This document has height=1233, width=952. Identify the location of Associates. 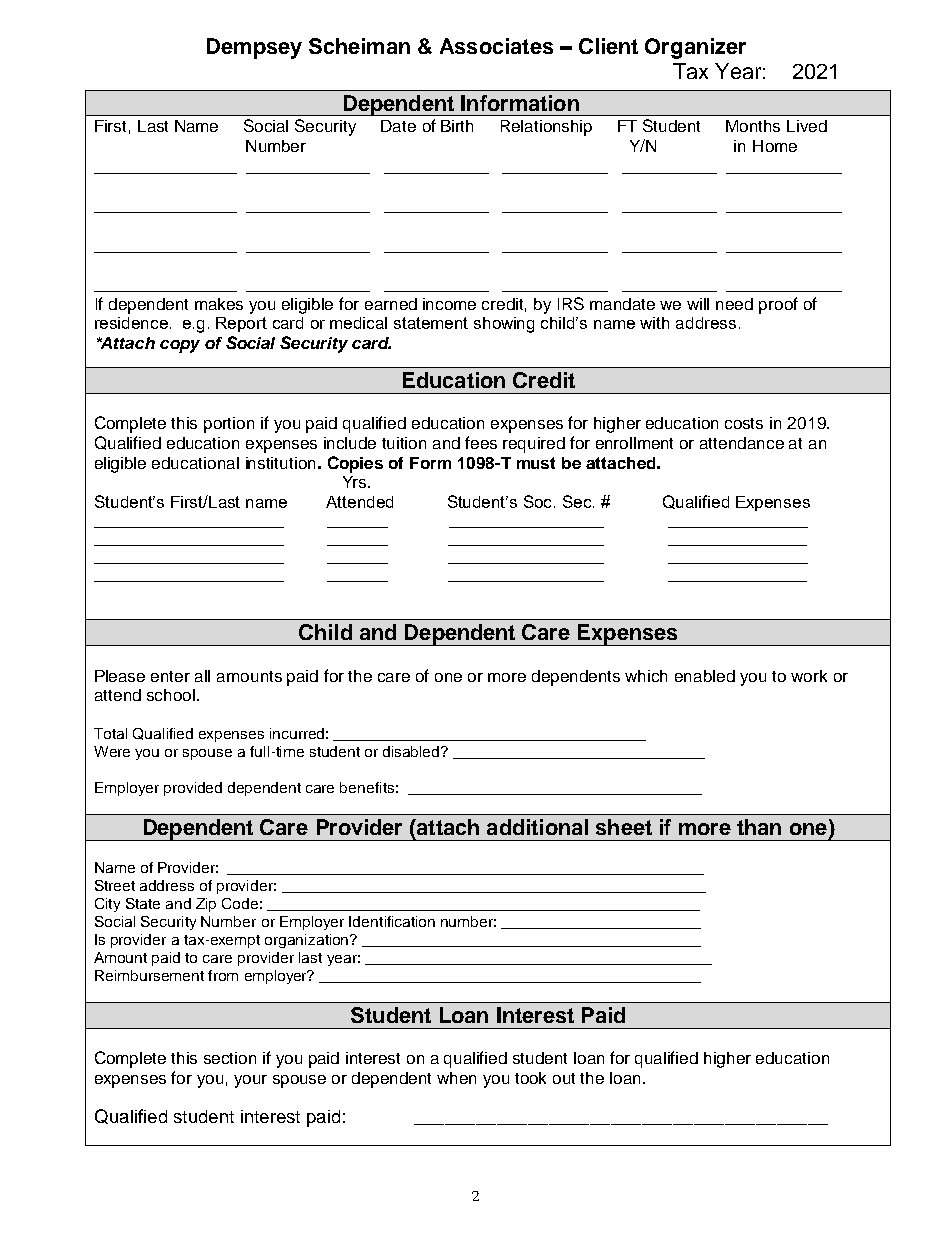
(496, 46).
